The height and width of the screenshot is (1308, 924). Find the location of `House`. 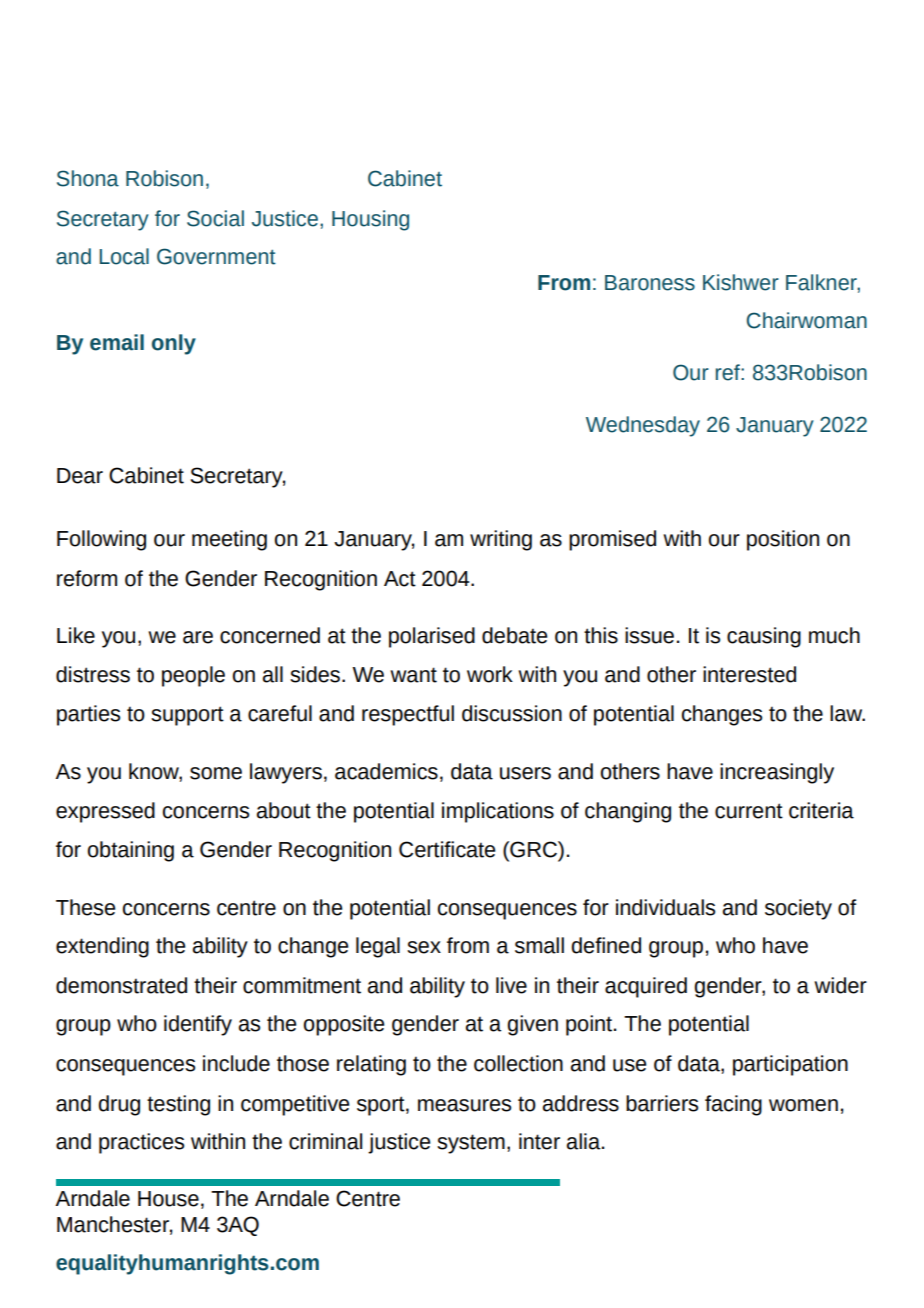

House is located at coordinates (168, 1199).
